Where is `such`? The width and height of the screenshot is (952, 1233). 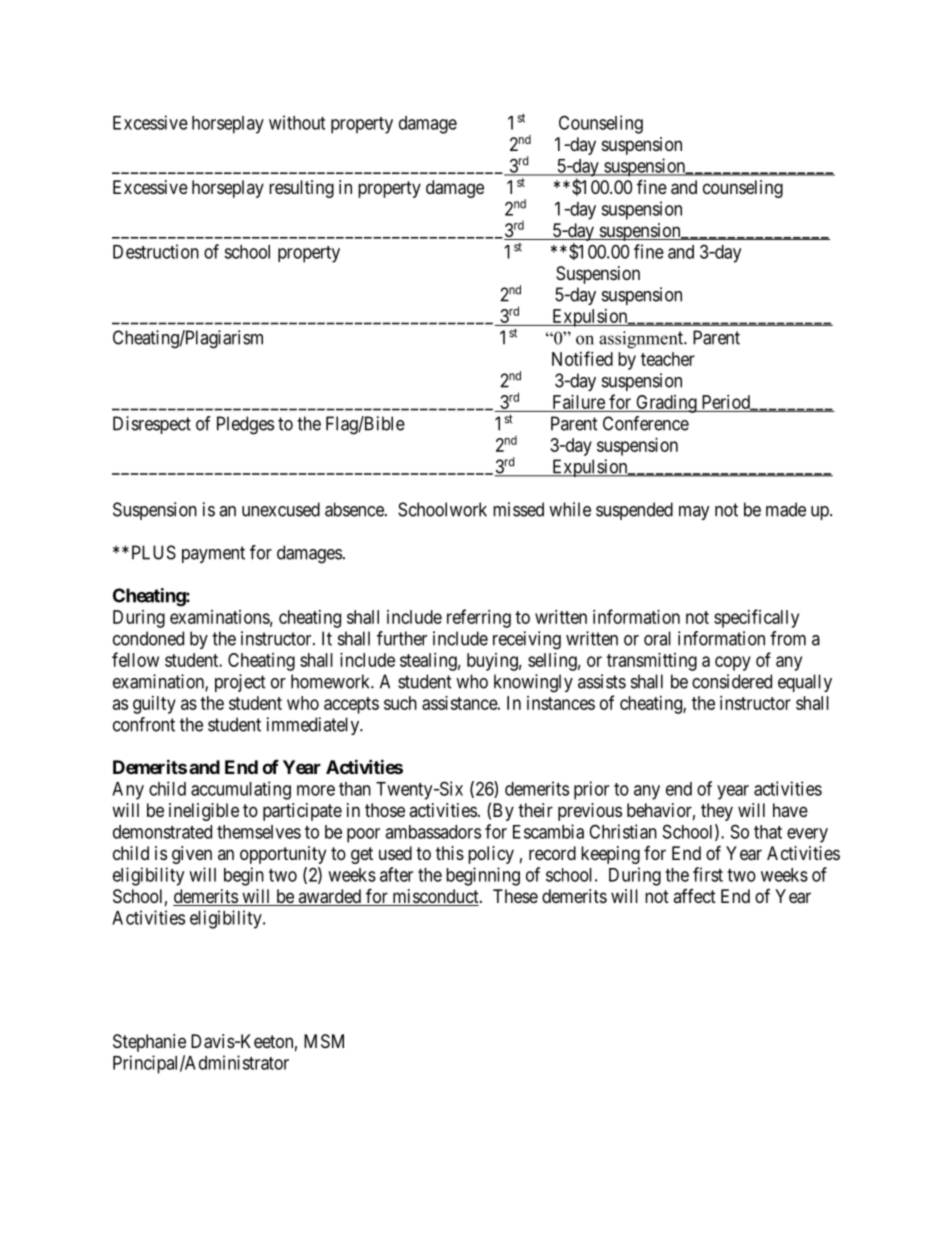
such is located at coordinates (400, 703).
